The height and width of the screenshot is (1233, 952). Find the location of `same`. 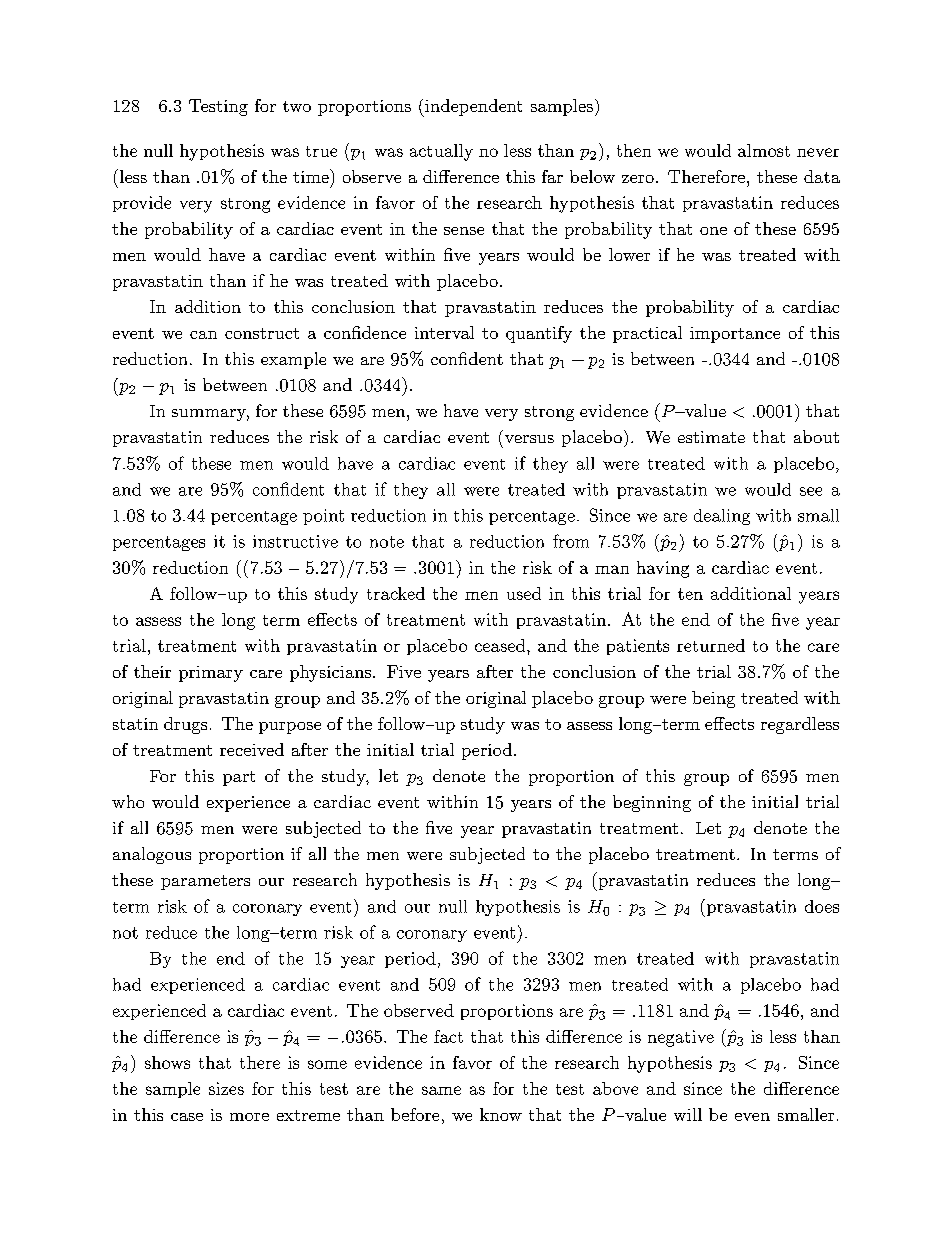

same is located at coordinates (441, 1090).
